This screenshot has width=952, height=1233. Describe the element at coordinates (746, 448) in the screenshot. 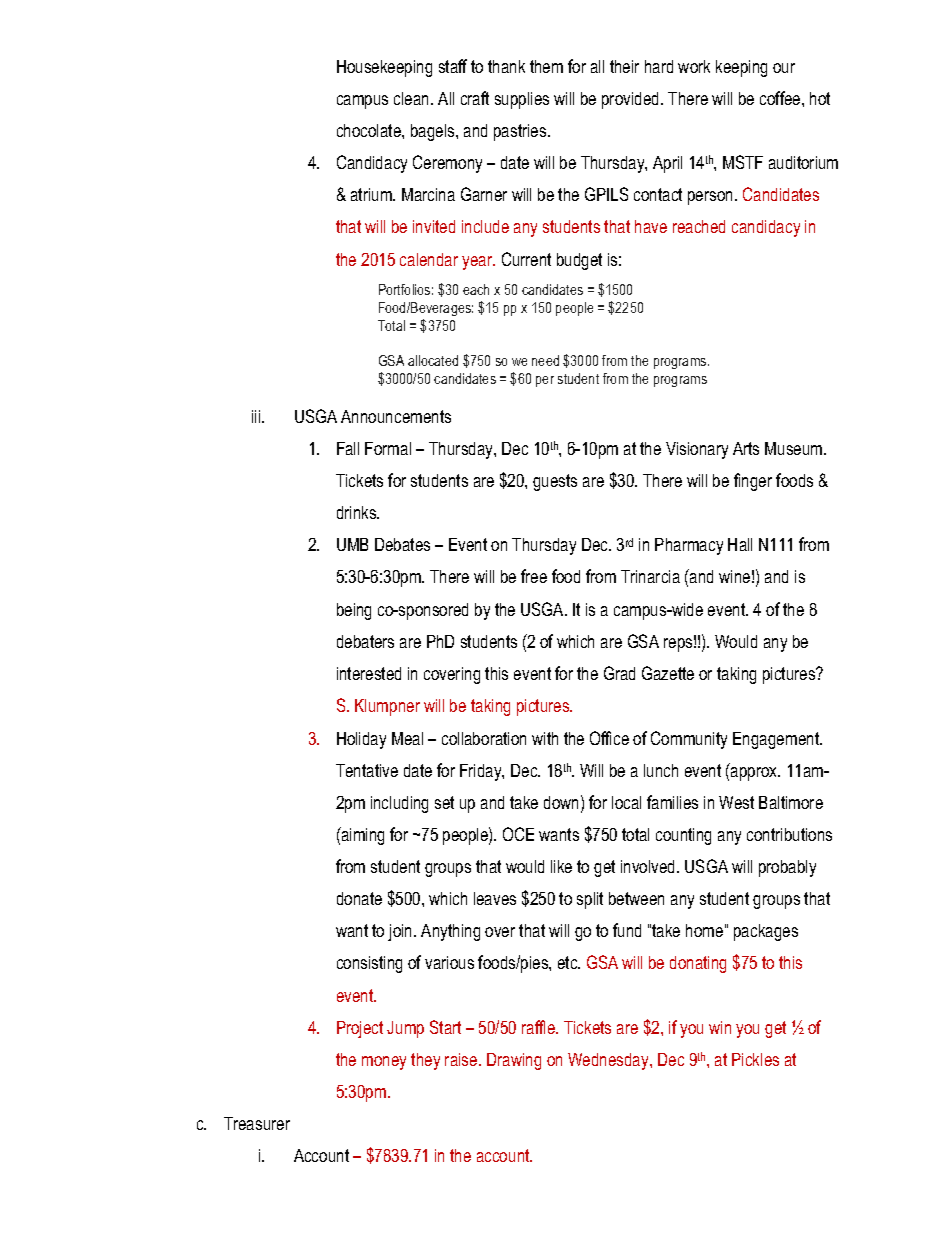

I see `Arts` at that location.
